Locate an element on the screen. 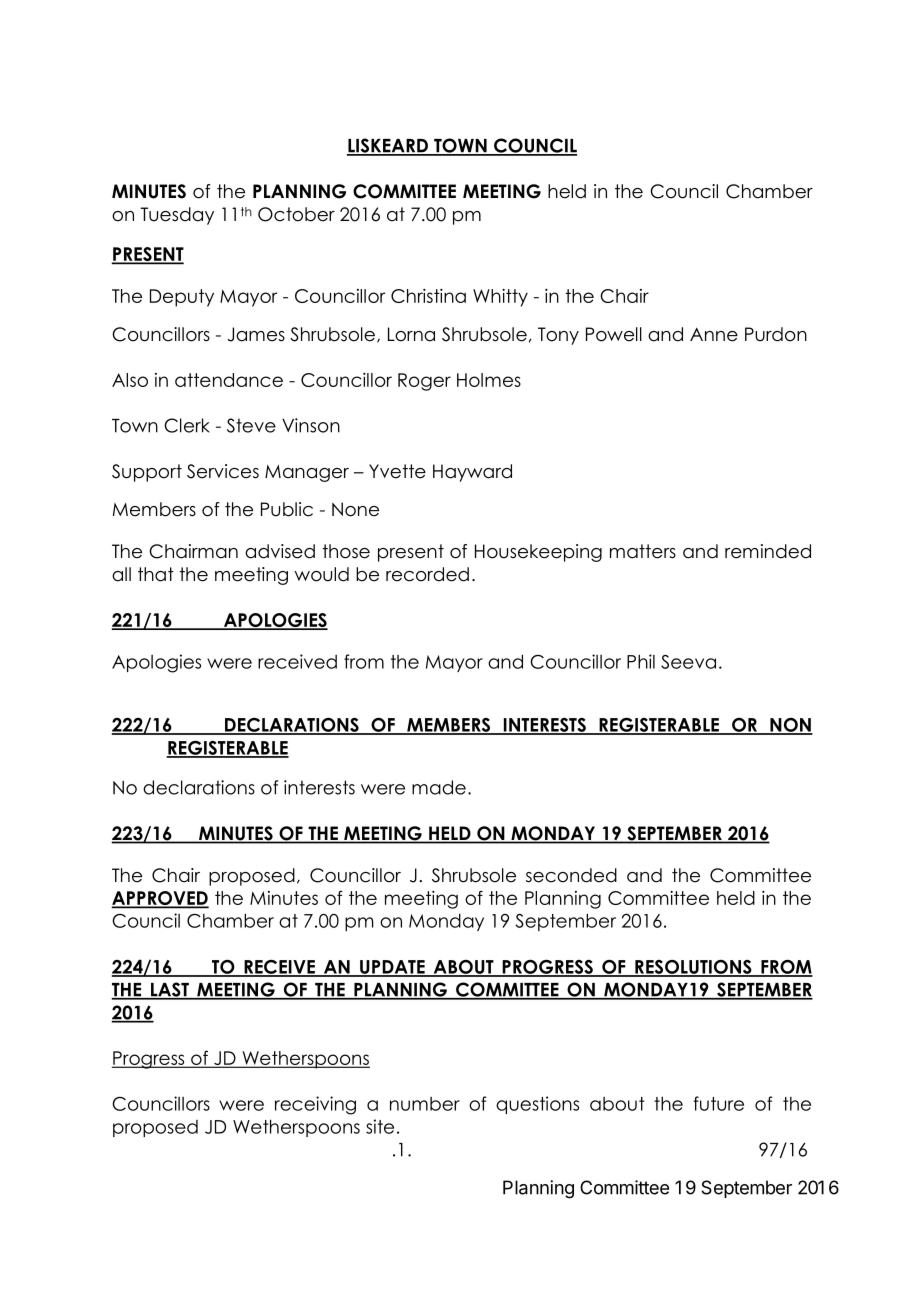 The image size is (924, 1308). Anne is located at coordinates (714, 334).
